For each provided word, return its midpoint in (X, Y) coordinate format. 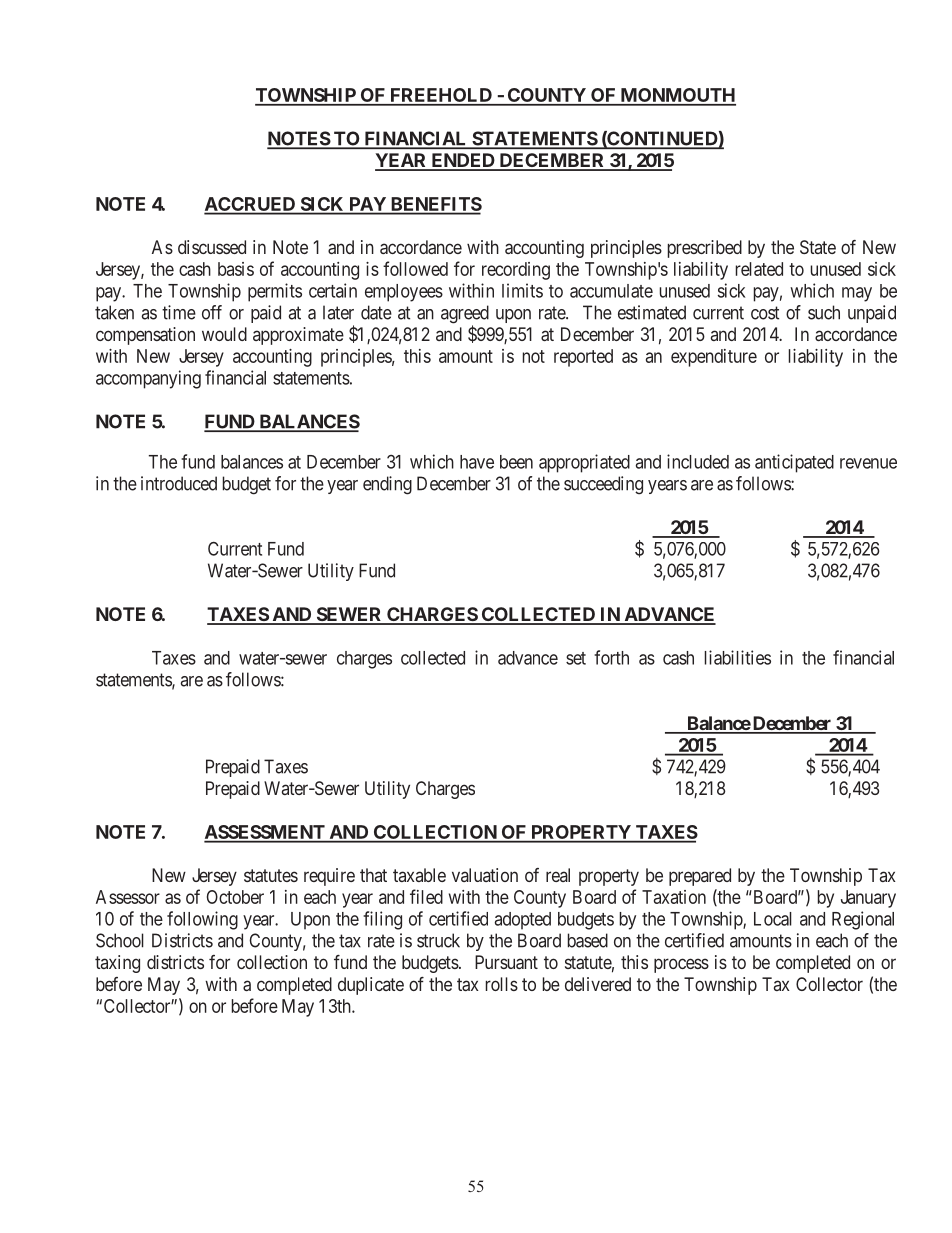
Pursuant (506, 962)
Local (773, 919)
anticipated (794, 463)
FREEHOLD (441, 96)
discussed (212, 247)
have (477, 462)
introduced (179, 483)
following (202, 920)
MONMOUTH (677, 96)
